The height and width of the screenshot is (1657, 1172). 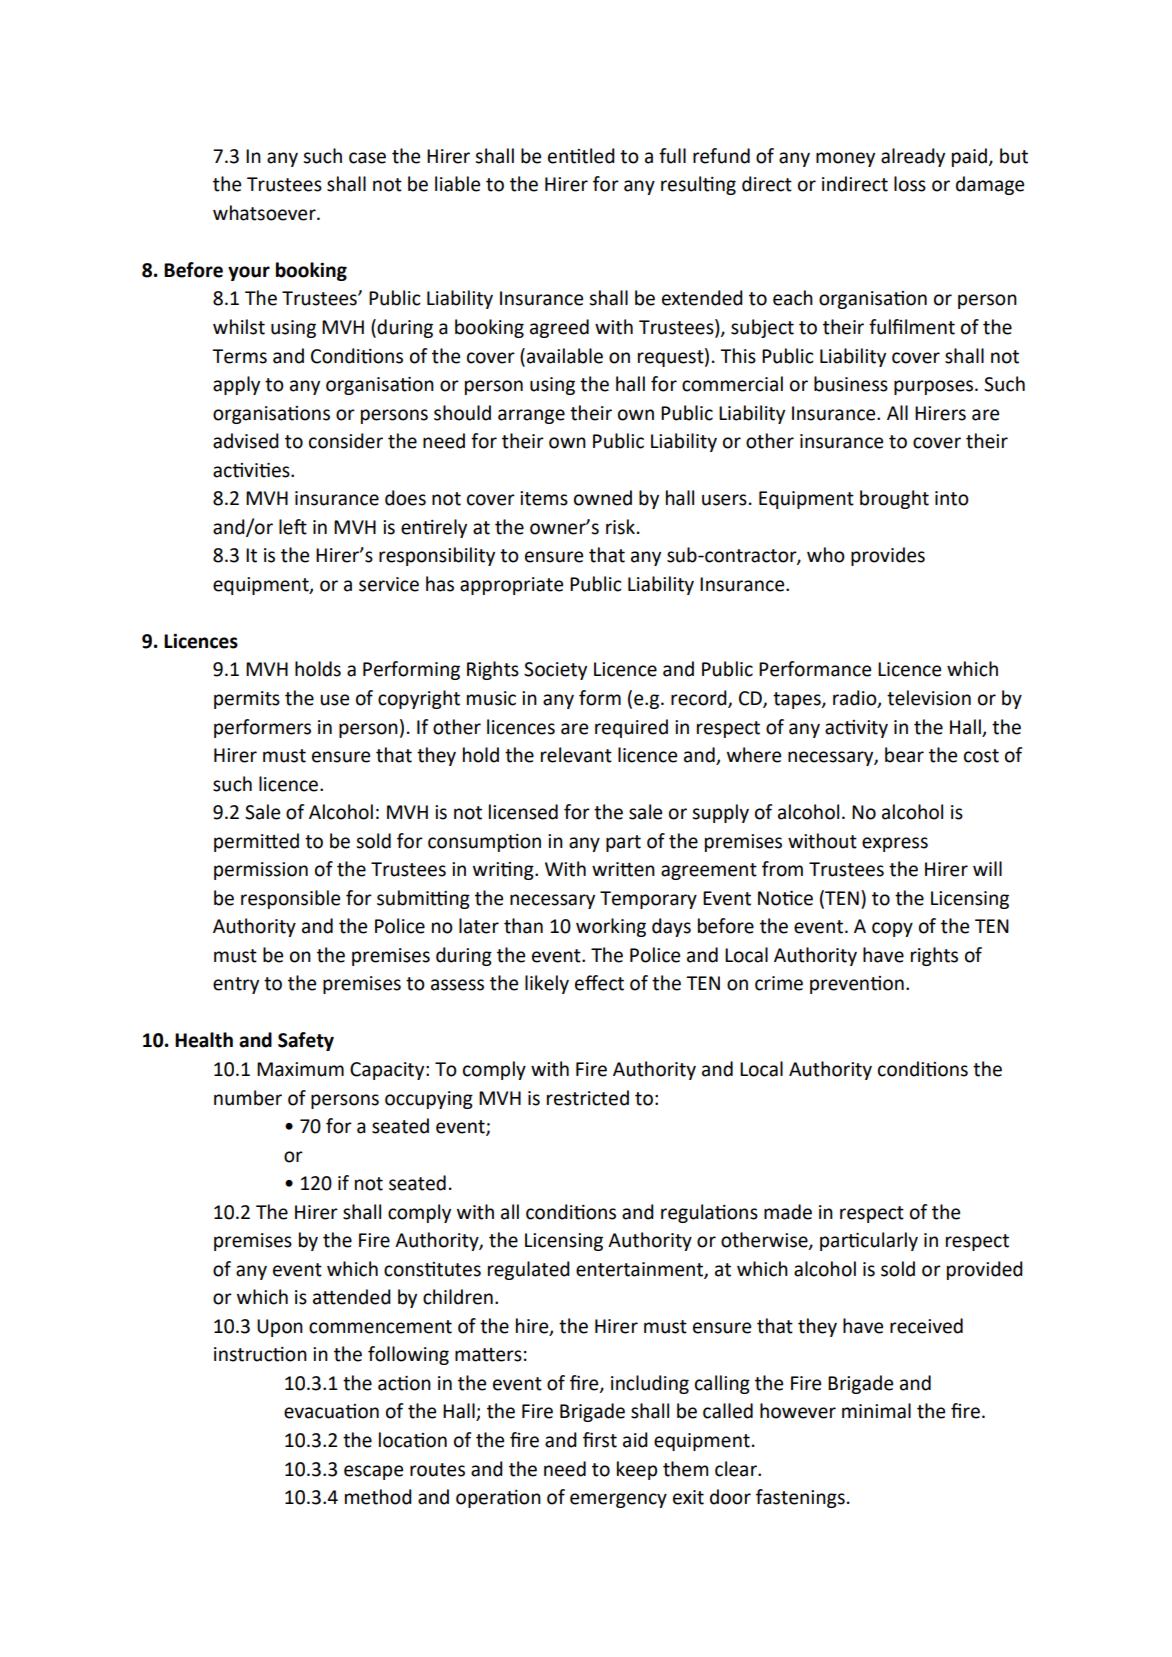 What do you see at coordinates (581, 156) in the screenshot?
I see `entitled` at bounding box center [581, 156].
